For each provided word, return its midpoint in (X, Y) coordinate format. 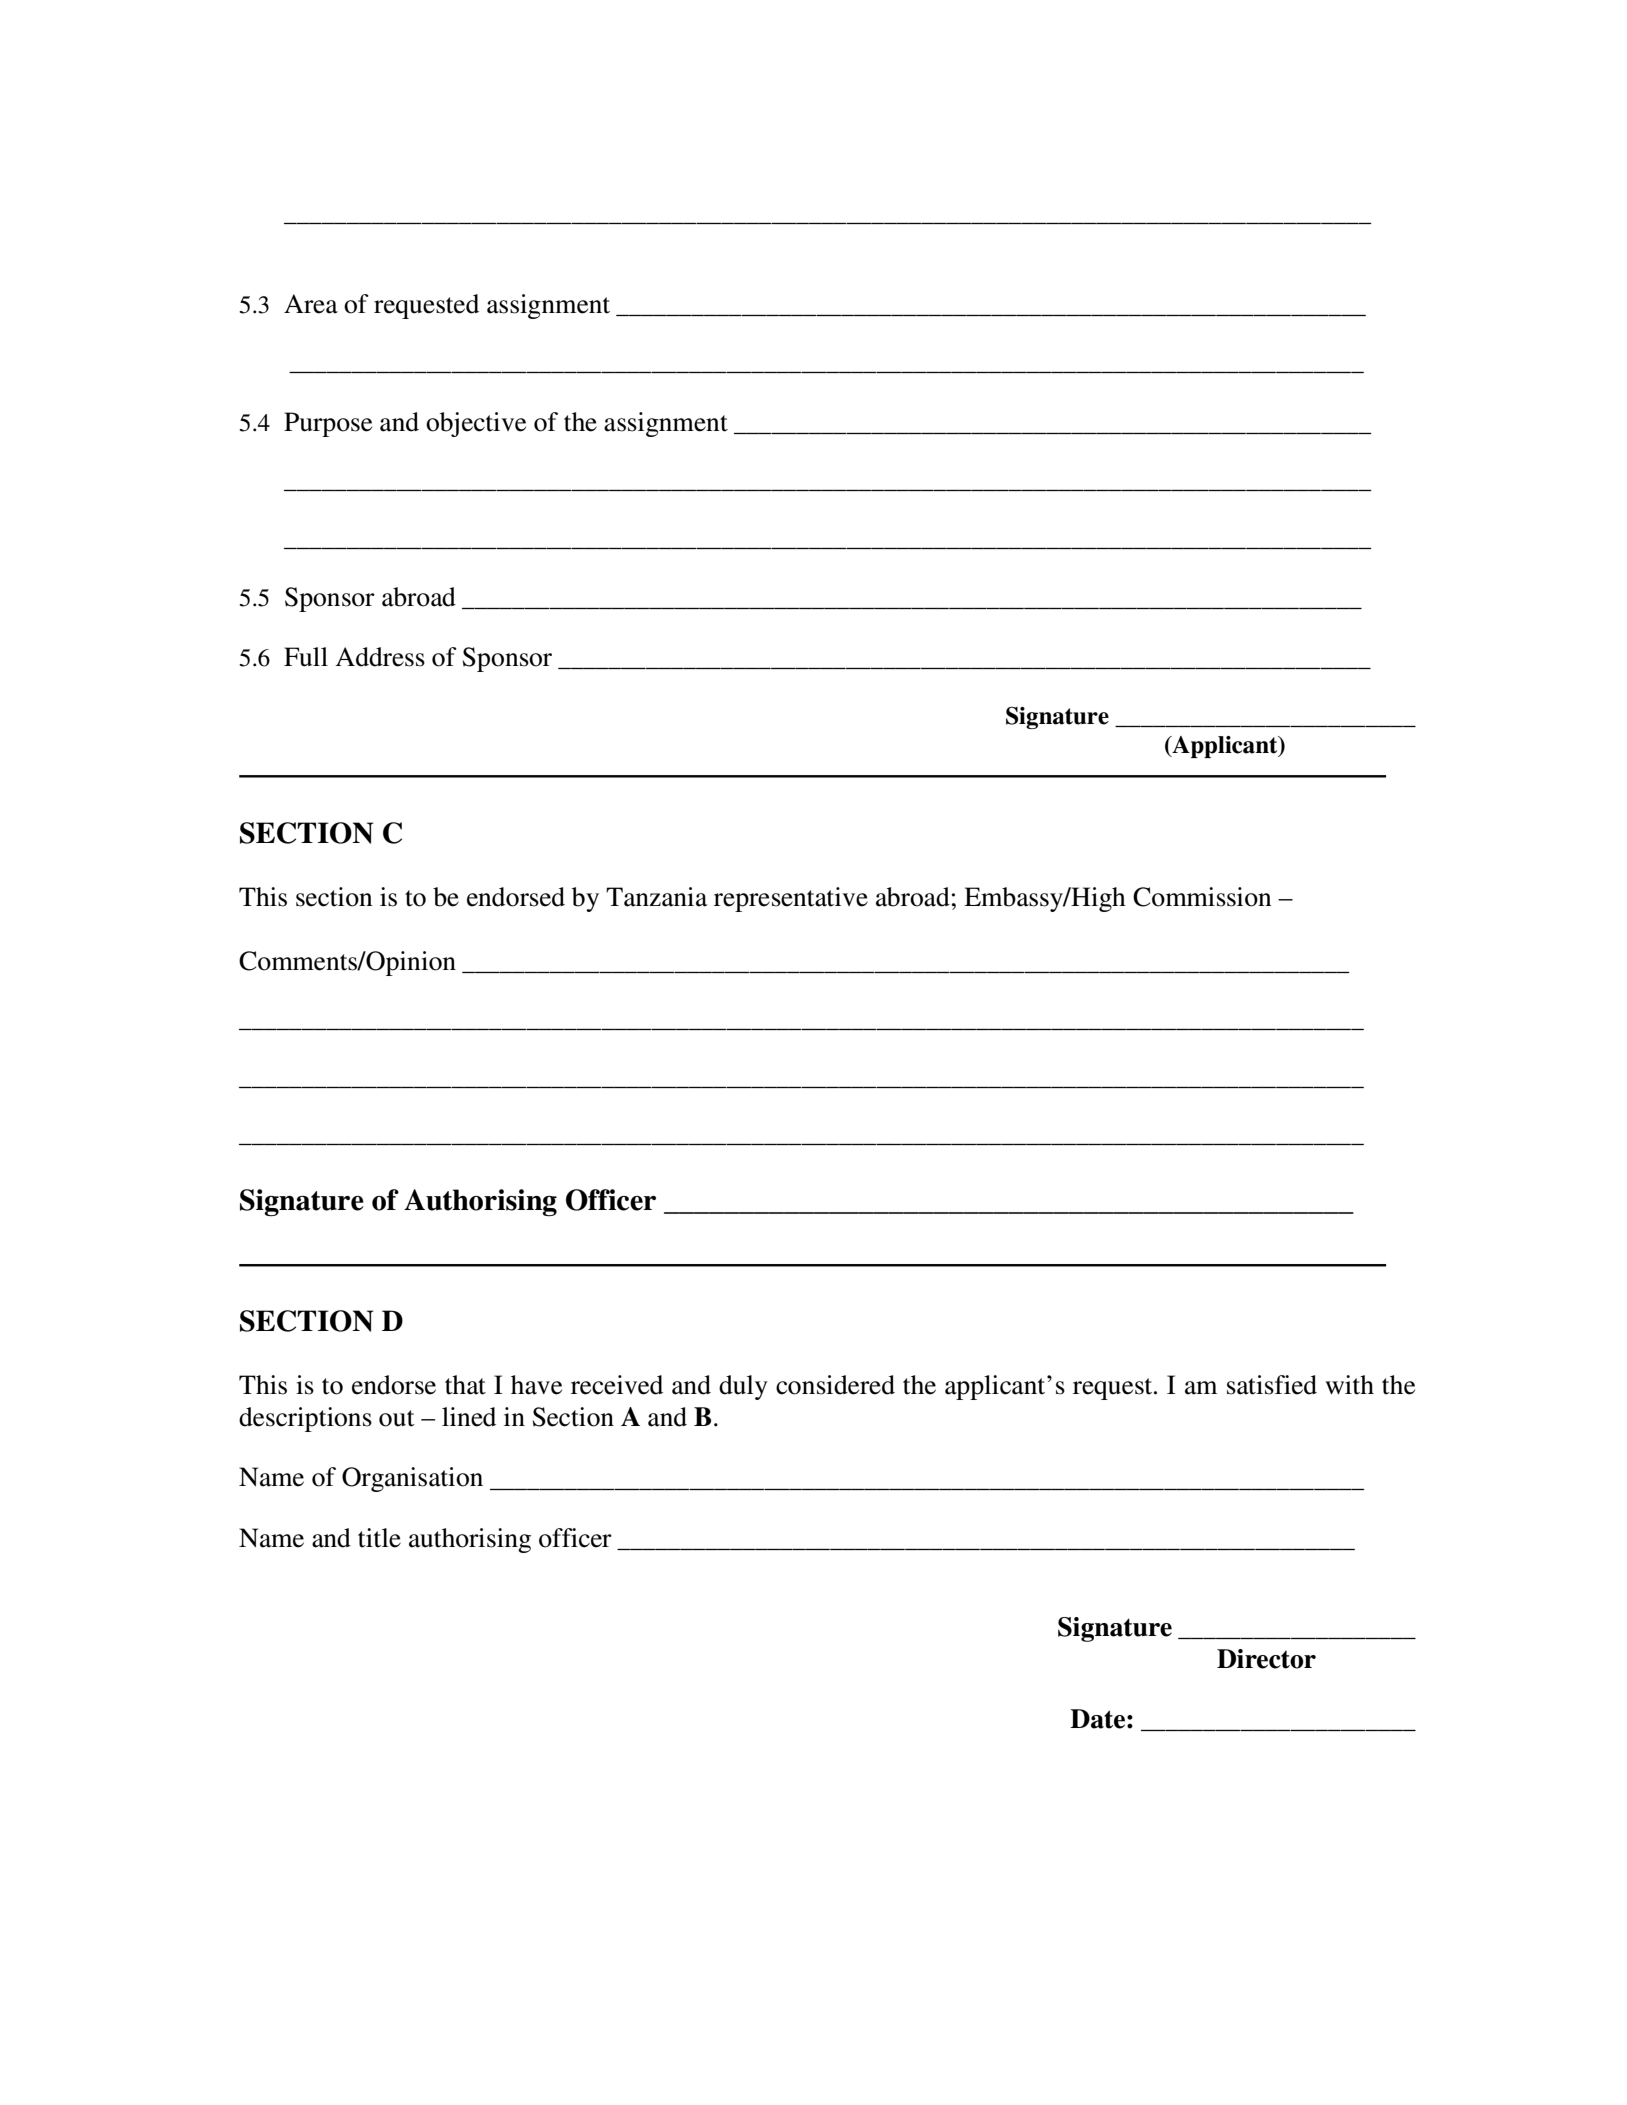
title (379, 1538)
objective (476, 424)
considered (835, 1385)
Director (1266, 1659)
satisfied (1272, 1385)
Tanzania (656, 897)
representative (791, 899)
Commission (1202, 897)
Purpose (328, 424)
